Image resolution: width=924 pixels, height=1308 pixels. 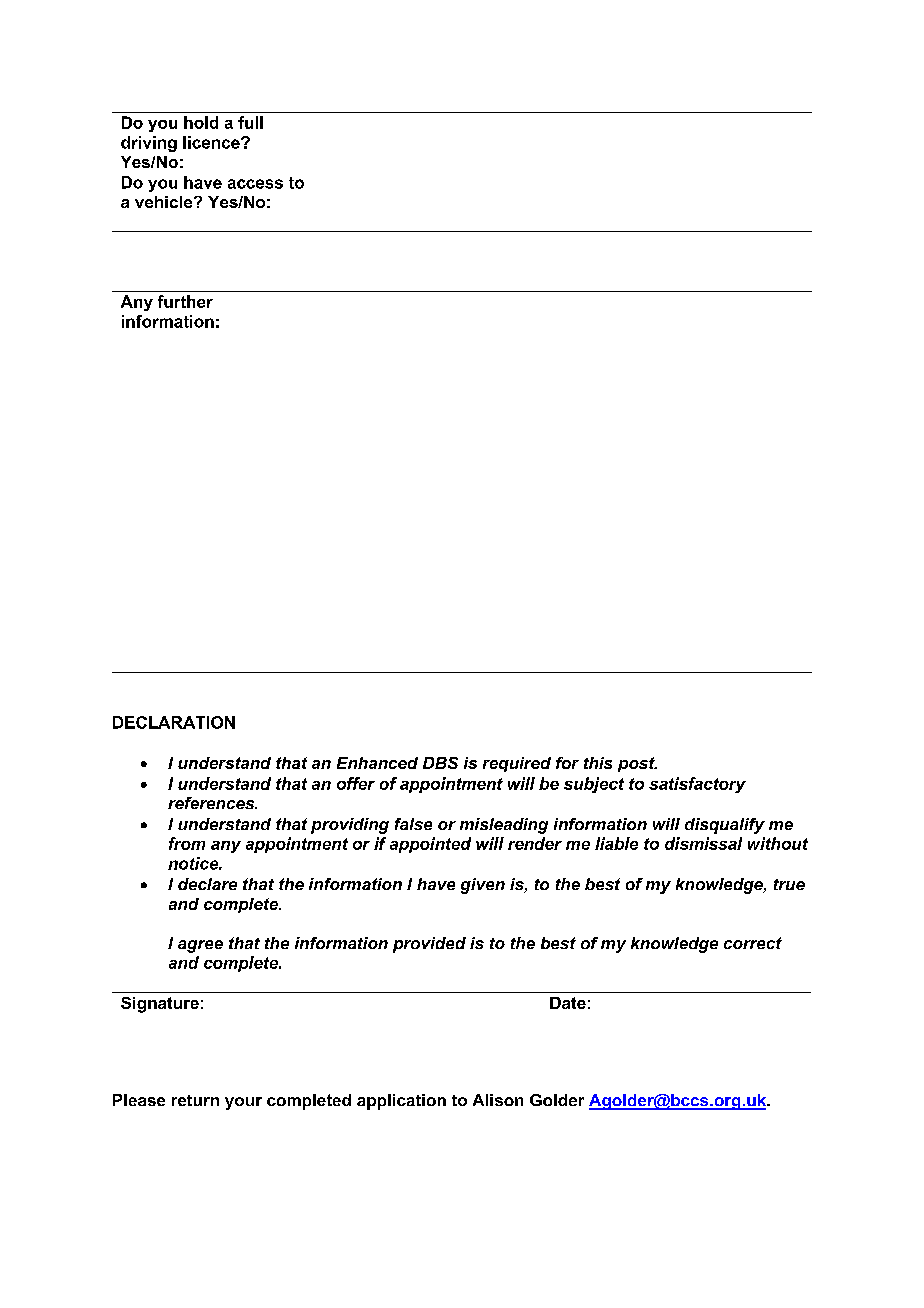 I want to click on post, so click(x=637, y=764).
